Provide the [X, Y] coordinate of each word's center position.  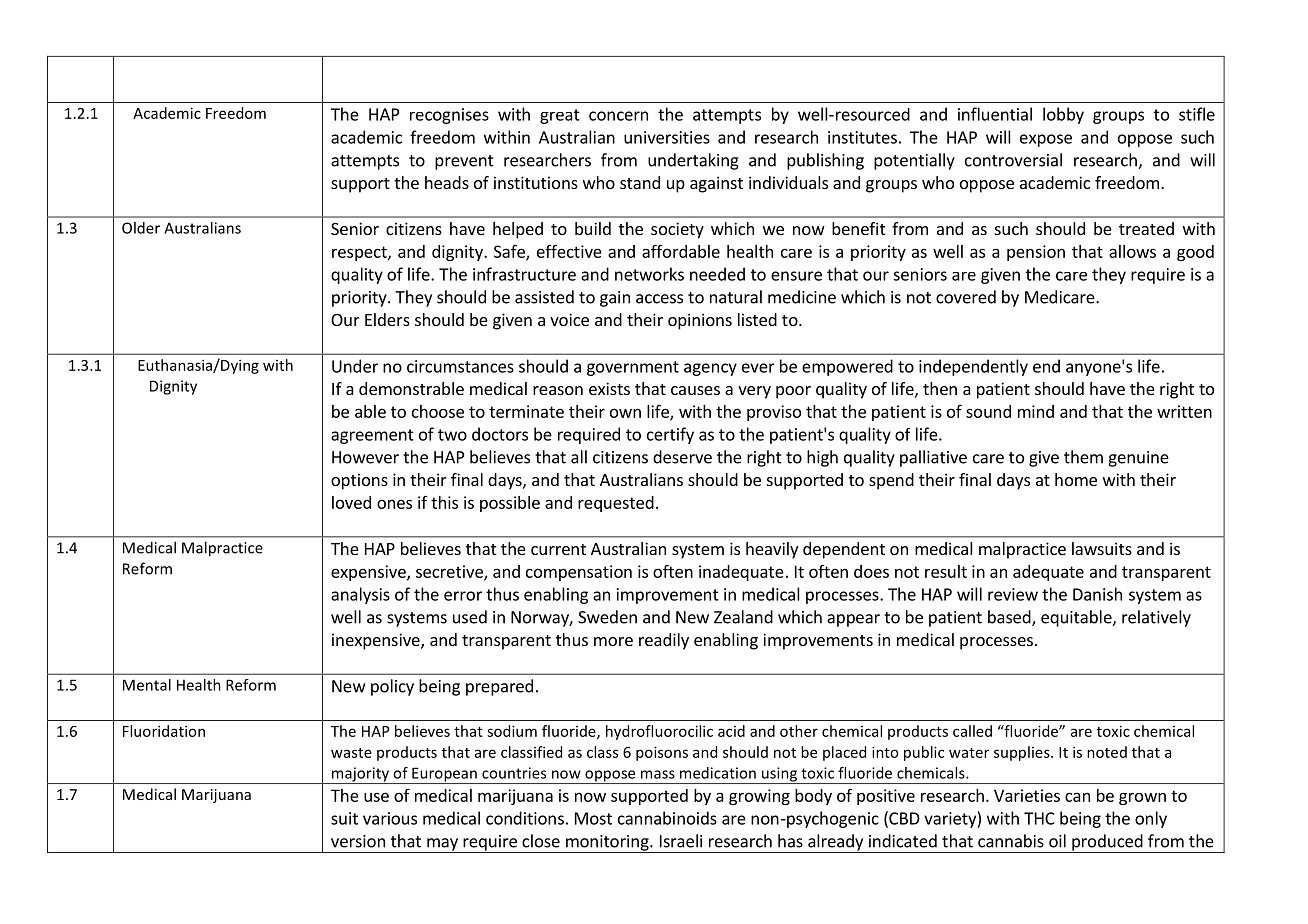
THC [1039, 818]
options [359, 481]
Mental [147, 685]
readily [664, 641]
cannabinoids [667, 818]
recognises [449, 116]
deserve [682, 457]
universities [667, 137]
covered [966, 297]
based [1010, 618]
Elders [387, 319]
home [1076, 479]
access [659, 299]
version [358, 841]
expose [1046, 140]
